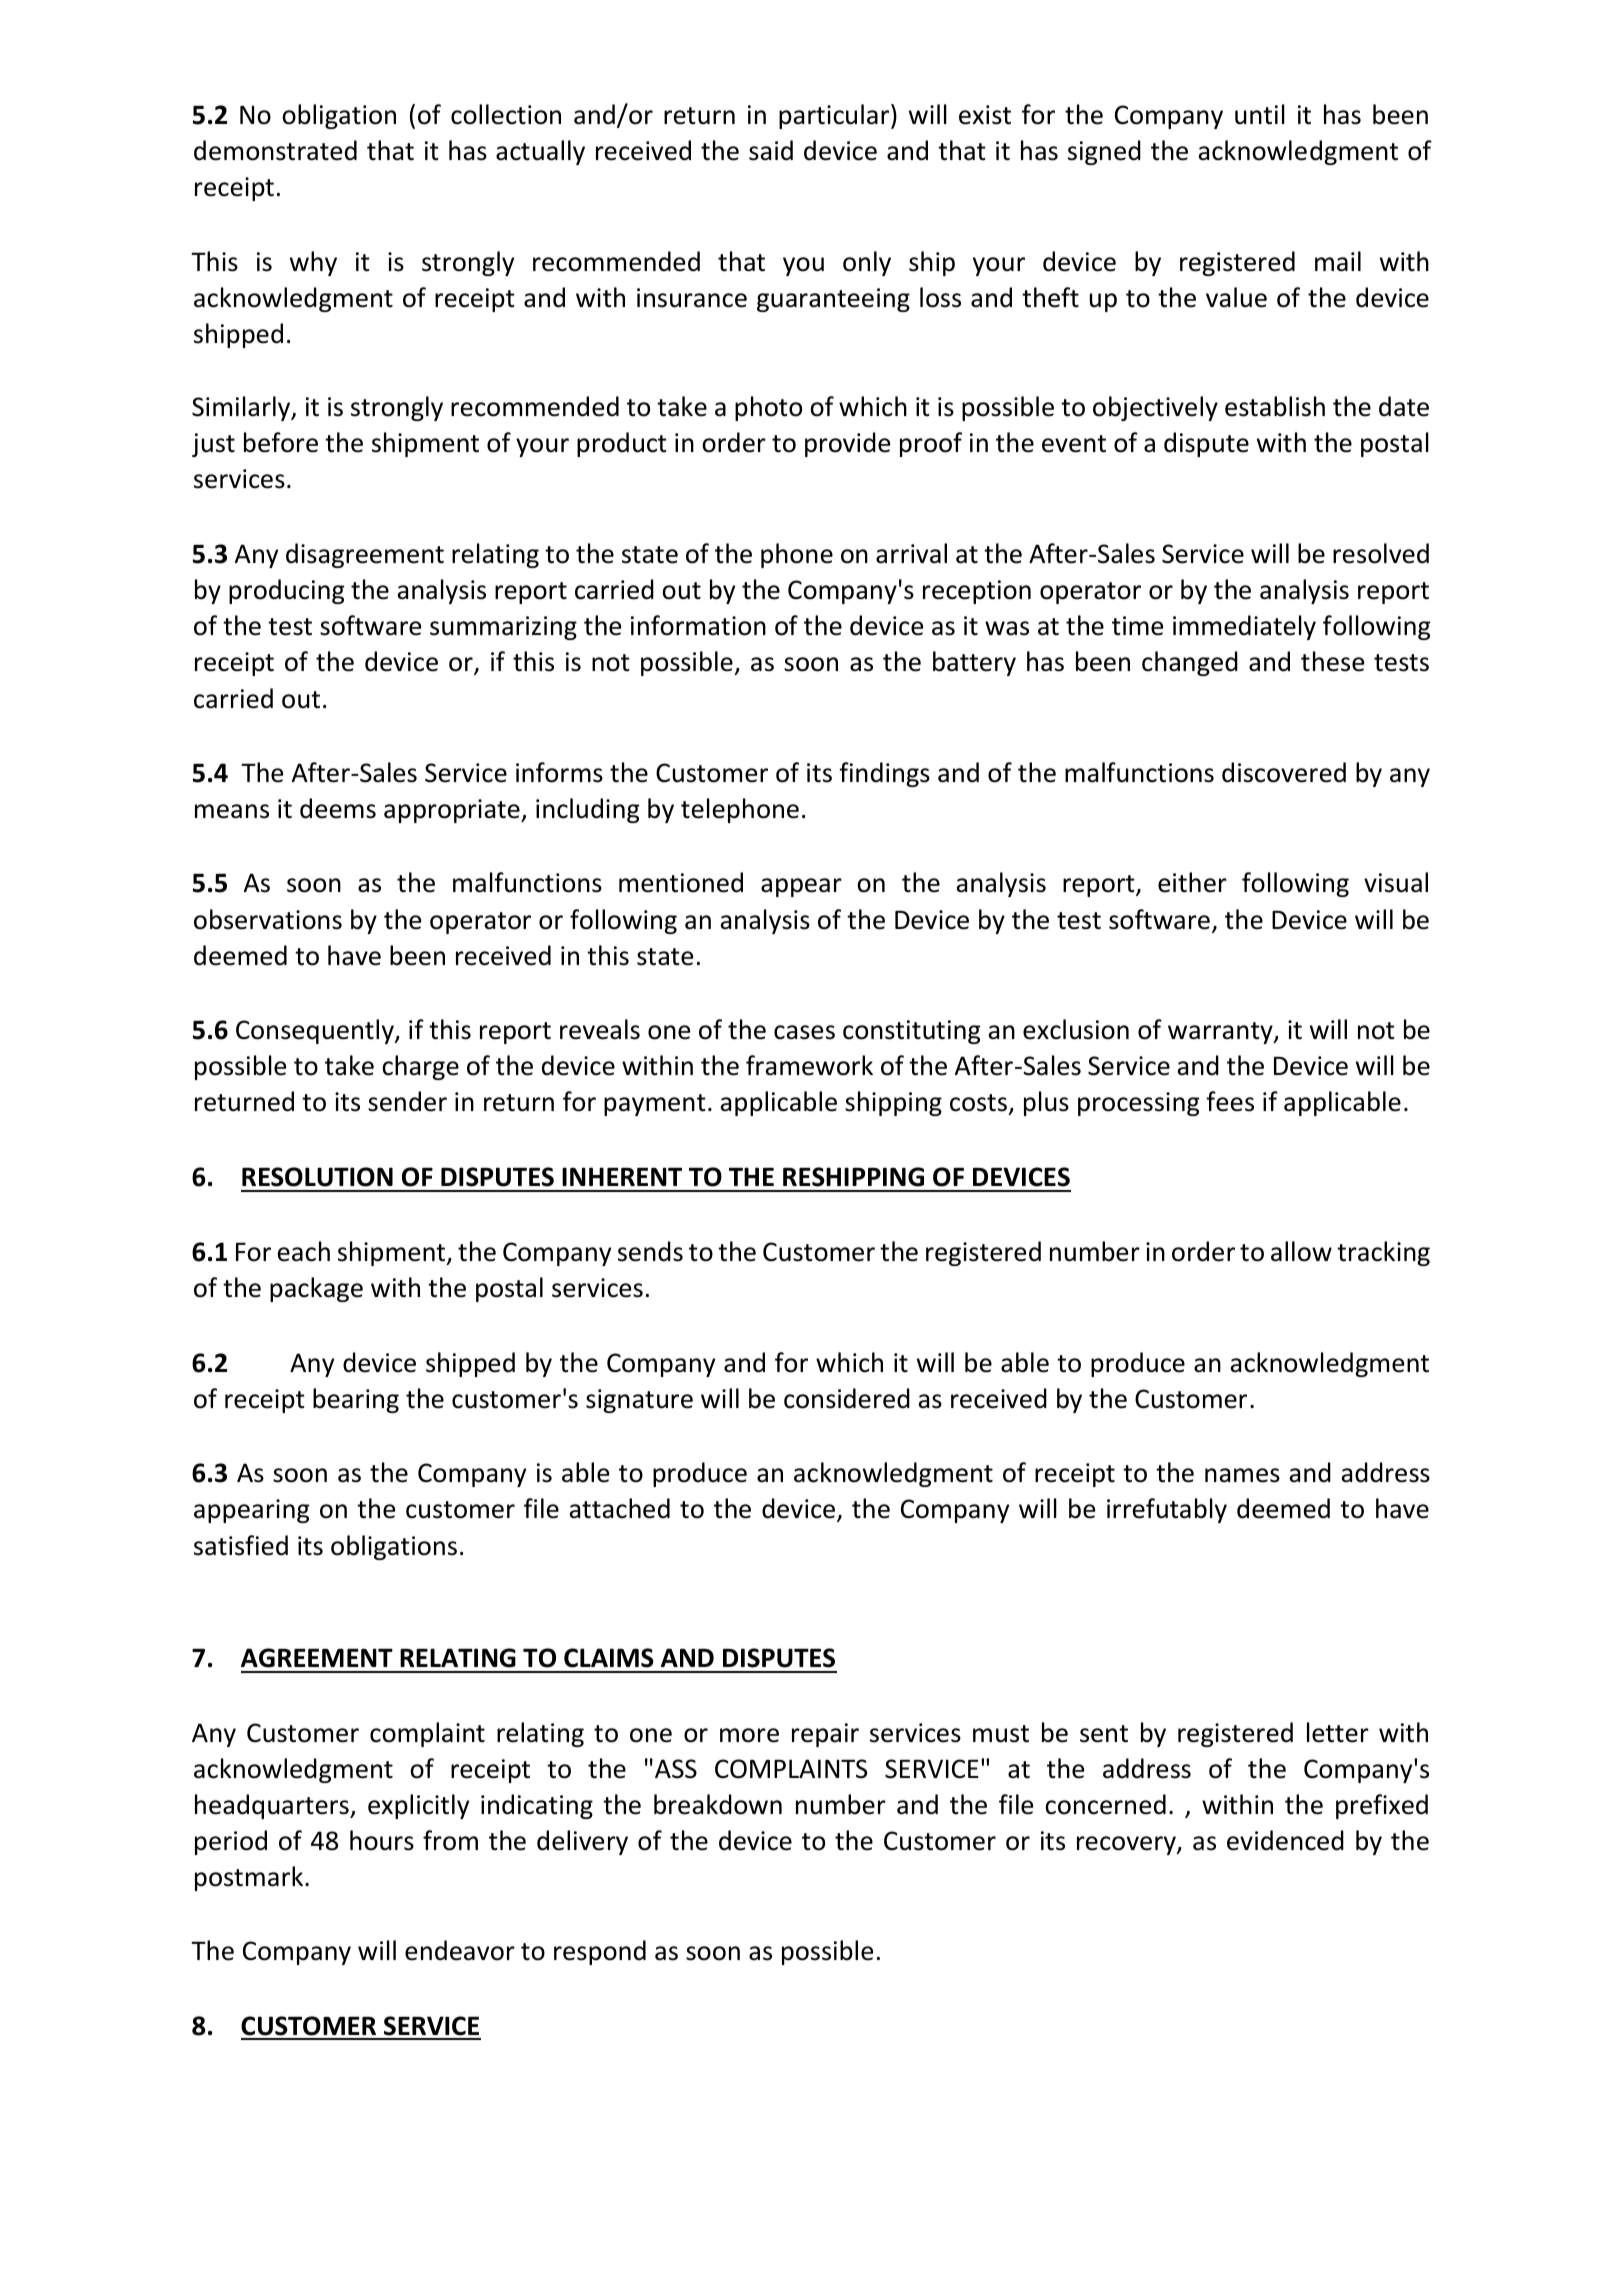 Image resolution: width=1622 pixels, height=2294 pixels. I want to click on findings, so click(884, 774).
